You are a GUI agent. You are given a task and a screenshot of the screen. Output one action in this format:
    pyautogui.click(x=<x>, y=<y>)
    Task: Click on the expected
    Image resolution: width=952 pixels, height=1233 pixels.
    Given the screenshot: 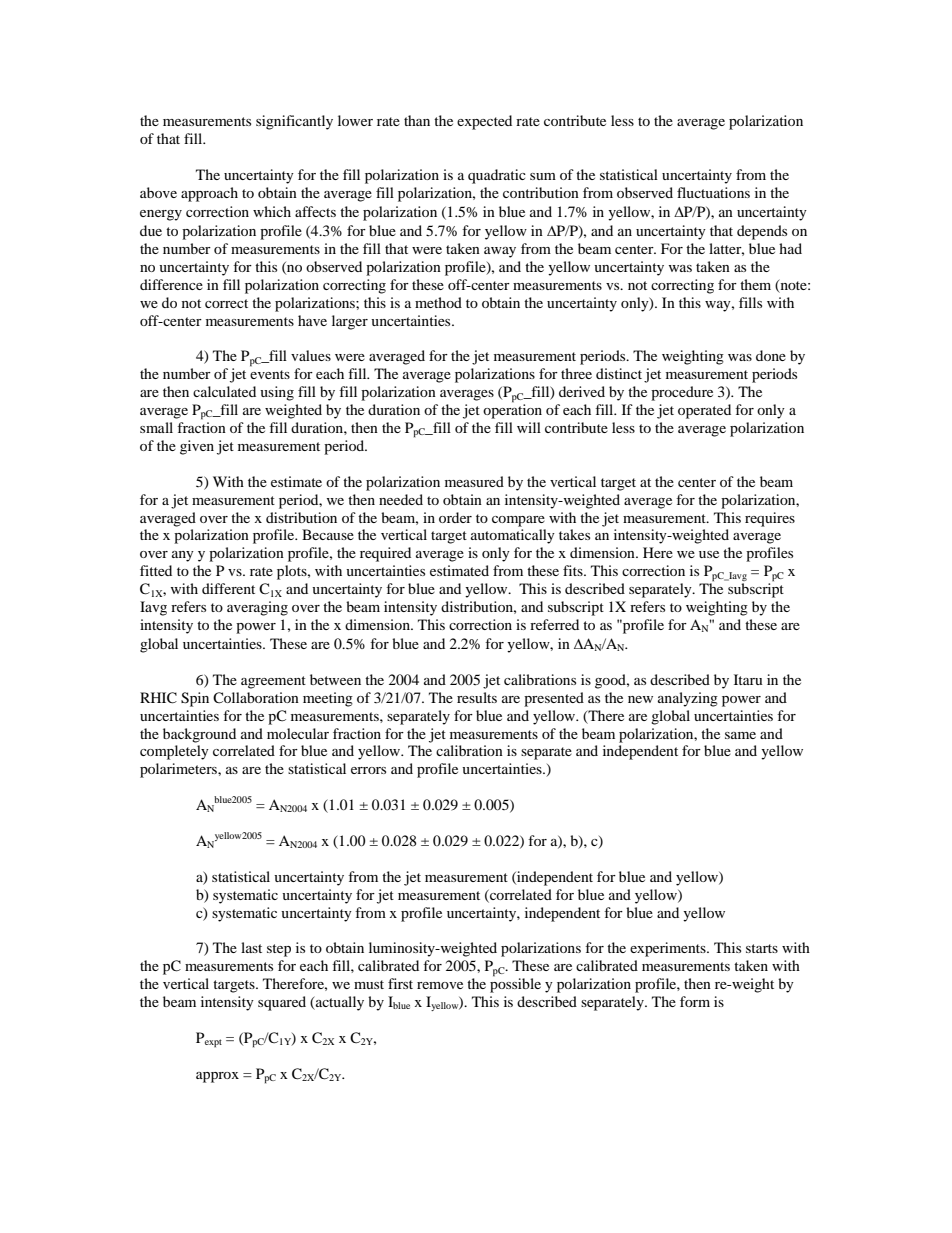 What is the action you would take?
    pyautogui.click(x=484, y=122)
